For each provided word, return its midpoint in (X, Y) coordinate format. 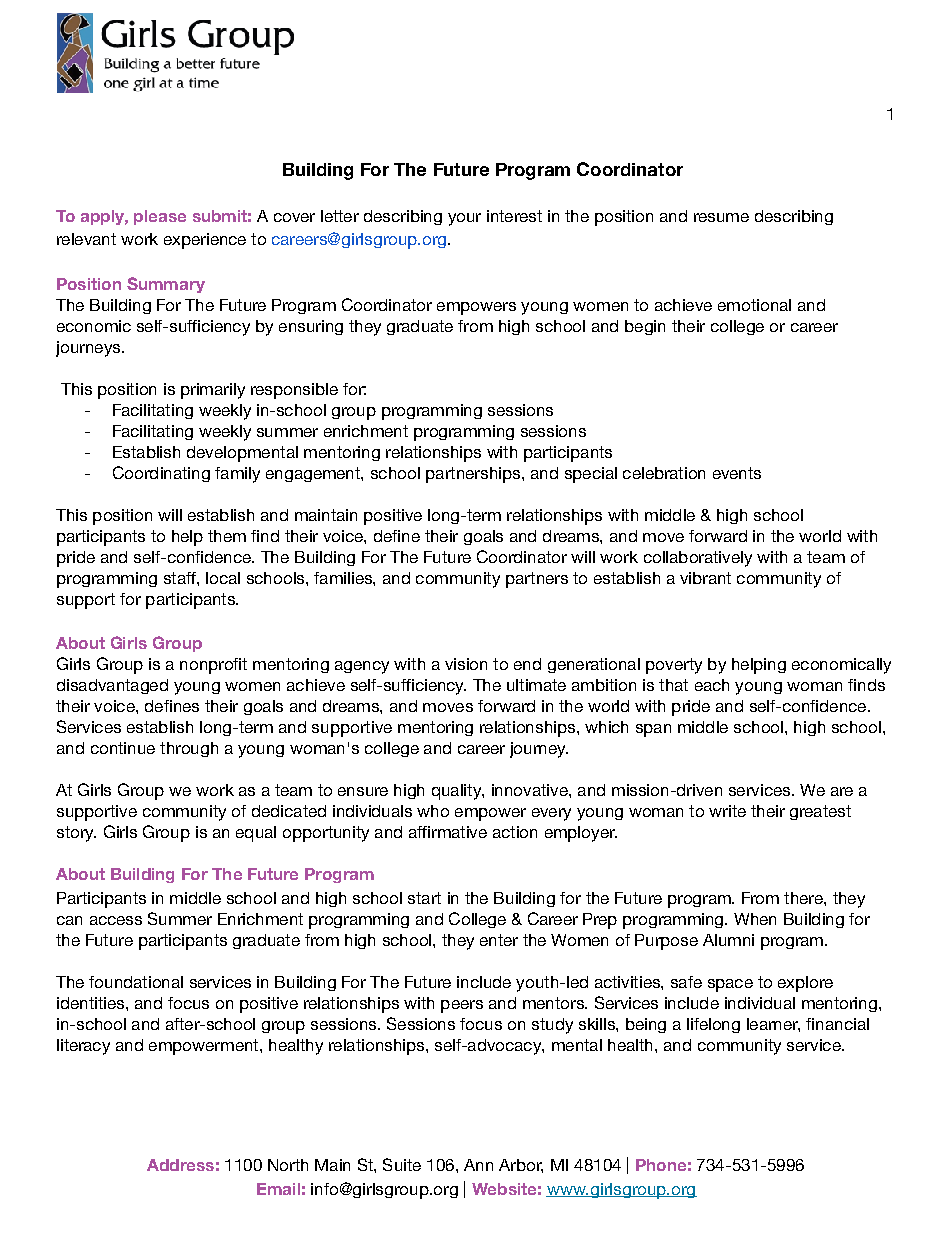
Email (278, 1189)
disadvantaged (112, 686)
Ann (478, 1165)
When (755, 919)
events (737, 473)
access (116, 920)
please (160, 217)
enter (499, 940)
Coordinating (161, 474)
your (464, 219)
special (591, 475)
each (712, 685)
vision (466, 664)
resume (721, 217)
